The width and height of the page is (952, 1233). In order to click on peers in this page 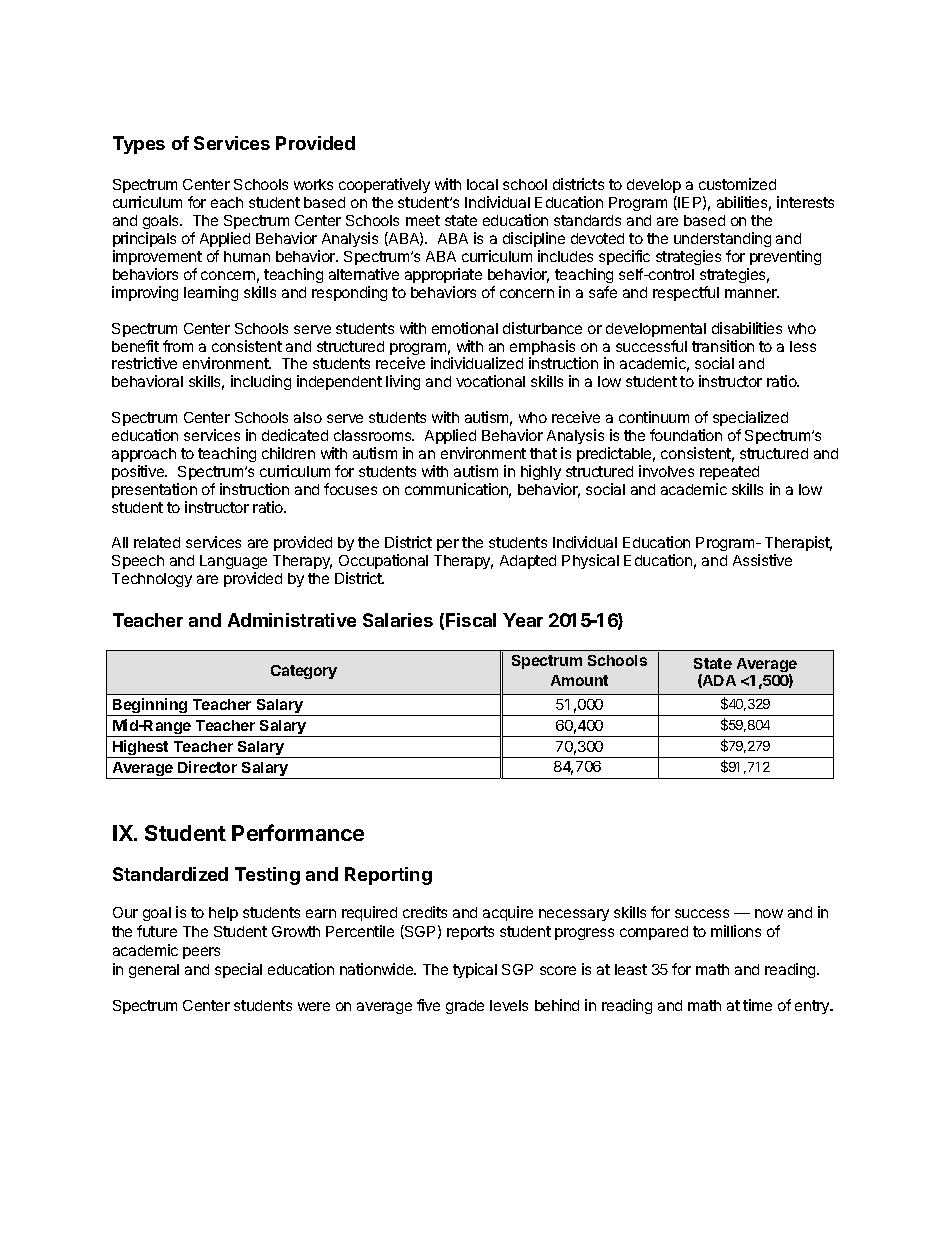, I will do `click(201, 953)`.
